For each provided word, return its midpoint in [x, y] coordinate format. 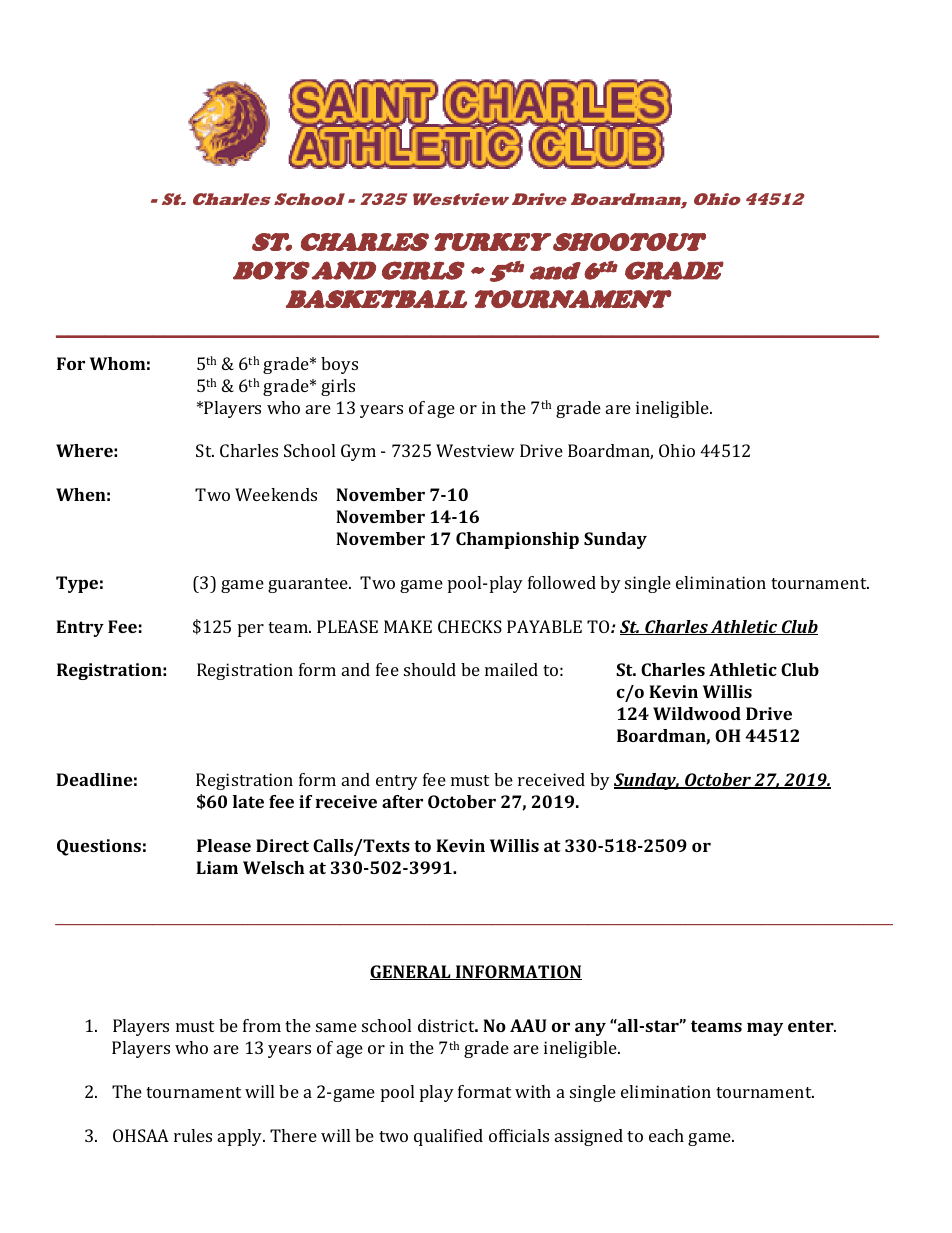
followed [562, 582]
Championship [517, 540]
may [765, 1029]
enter [812, 1026]
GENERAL [411, 972]
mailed [511, 669]
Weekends [276, 494]
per [251, 630]
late [248, 801]
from [262, 1025]
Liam [217, 867]
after [402, 801]
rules [193, 1135]
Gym [358, 452]
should [430, 669]
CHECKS [470, 626]
